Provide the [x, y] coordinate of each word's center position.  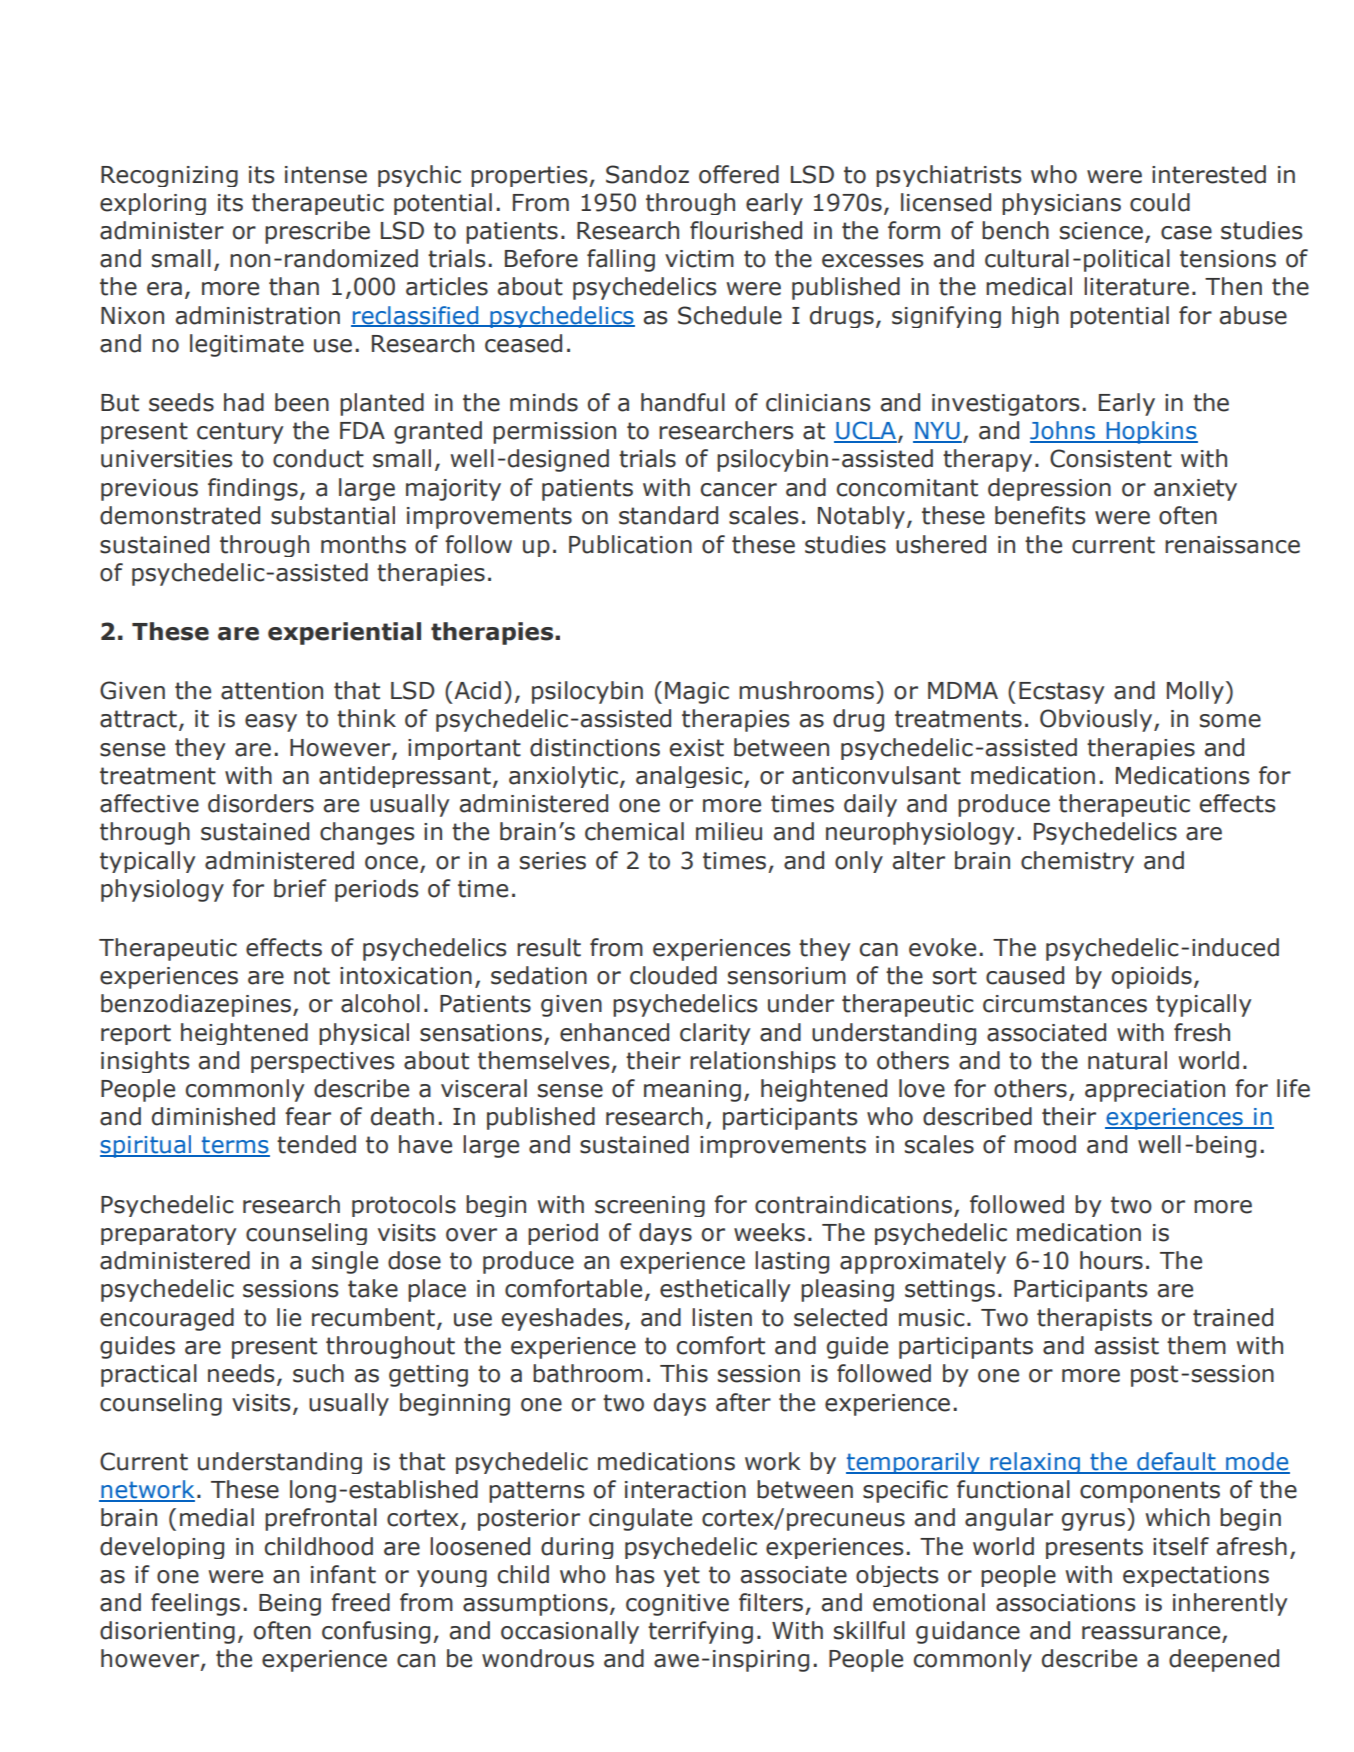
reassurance [1152, 1634]
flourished [746, 230]
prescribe [317, 232]
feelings [195, 1604]
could [1160, 202]
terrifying [700, 1632]
